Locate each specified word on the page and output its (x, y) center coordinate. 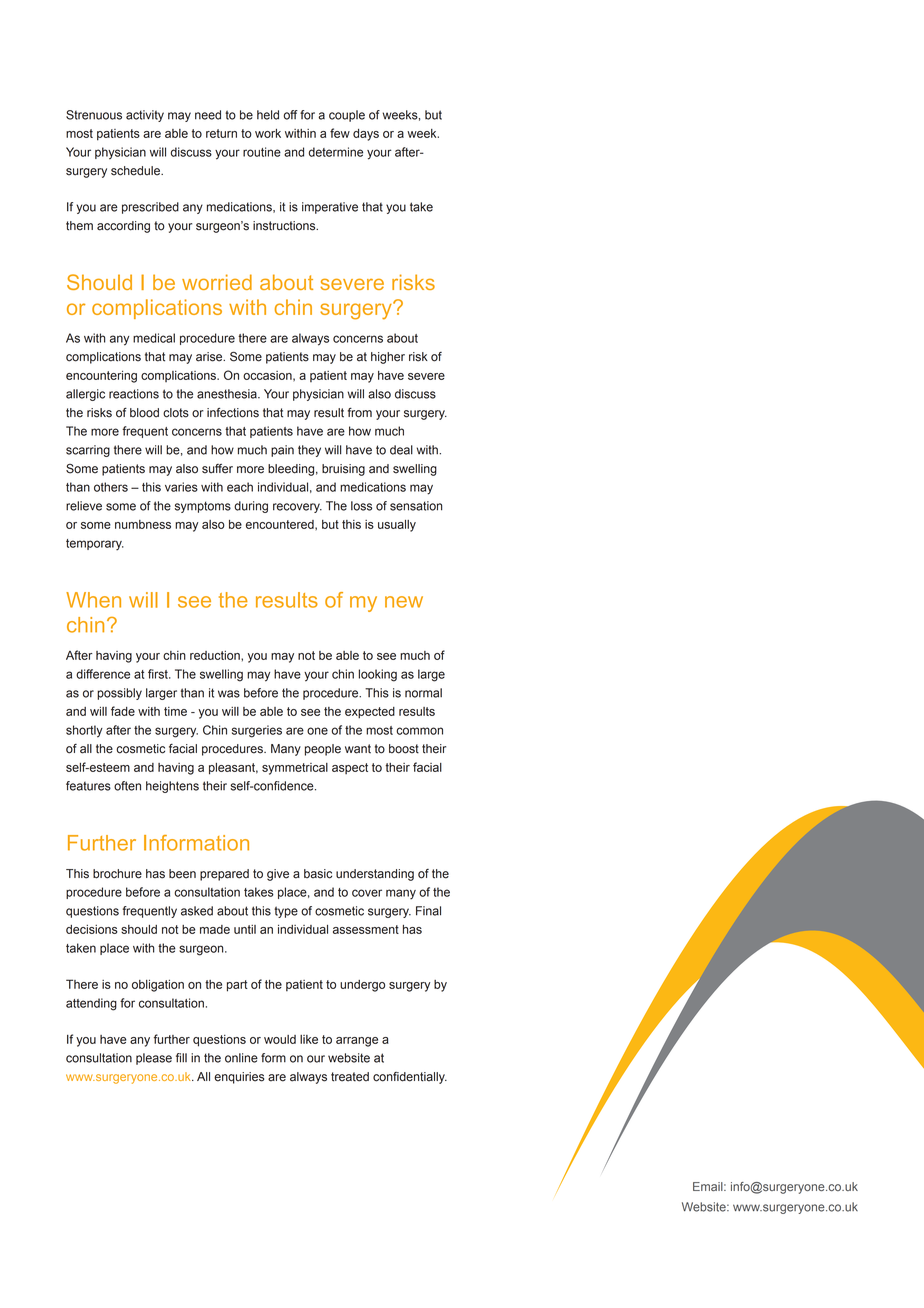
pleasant (233, 769)
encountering (101, 377)
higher (388, 358)
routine (262, 152)
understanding (375, 875)
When (93, 600)
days (366, 135)
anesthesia (228, 394)
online (241, 1058)
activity (145, 116)
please (154, 1059)
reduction (216, 655)
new (404, 602)
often (127, 786)
